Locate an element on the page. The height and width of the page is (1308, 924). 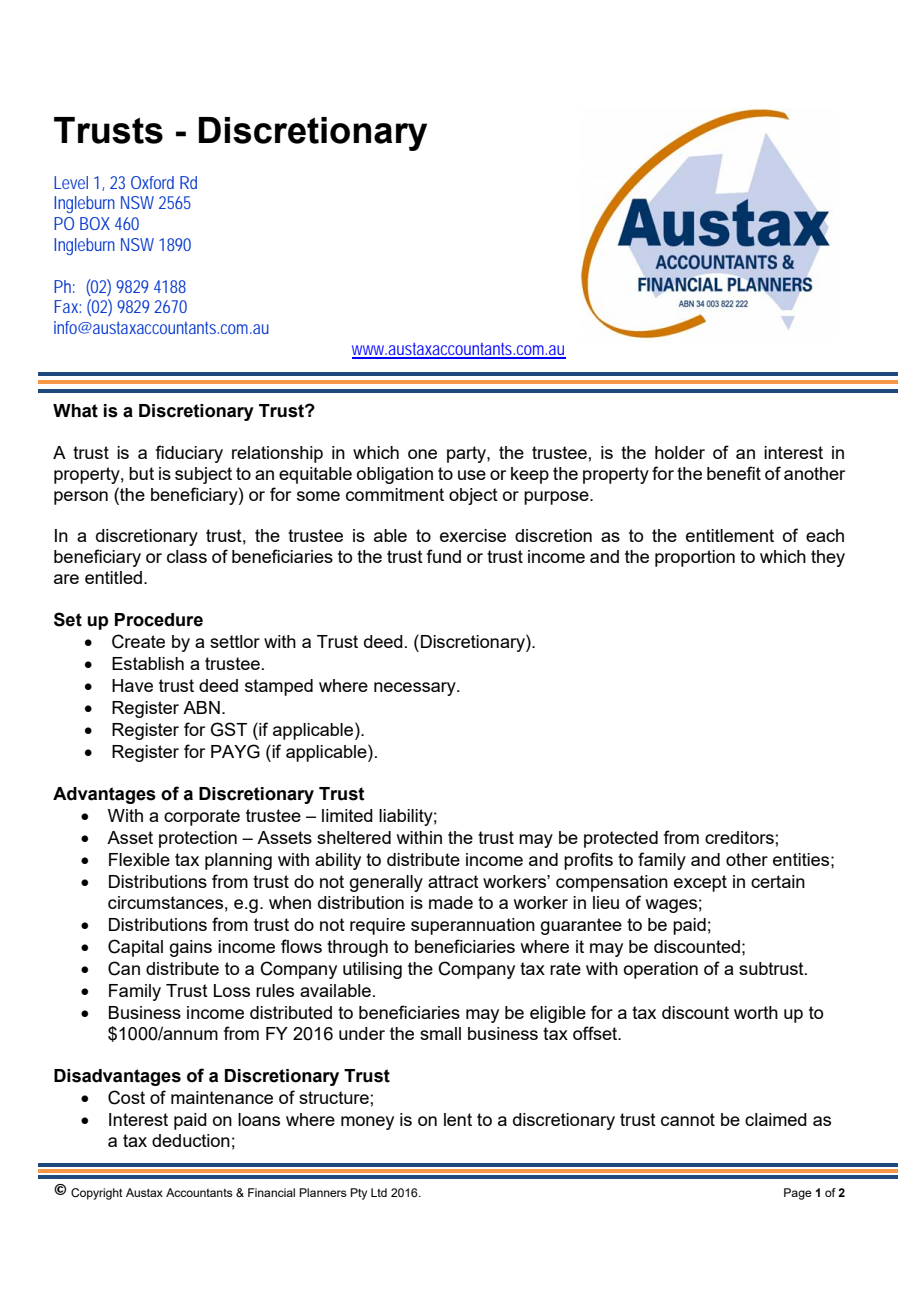
Flexible is located at coordinates (139, 859).
